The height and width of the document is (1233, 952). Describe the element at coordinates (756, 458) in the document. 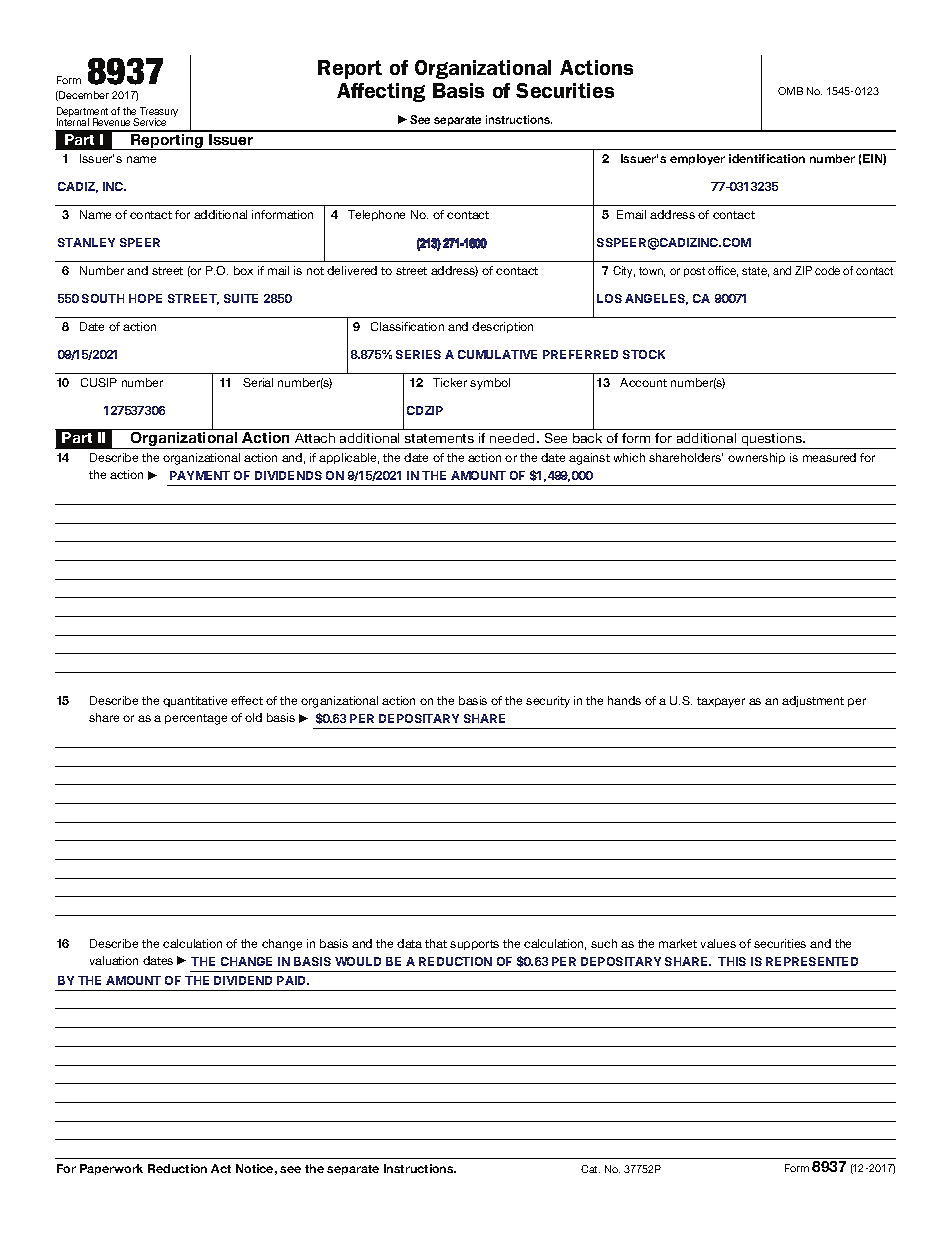

I see `ownership` at that location.
